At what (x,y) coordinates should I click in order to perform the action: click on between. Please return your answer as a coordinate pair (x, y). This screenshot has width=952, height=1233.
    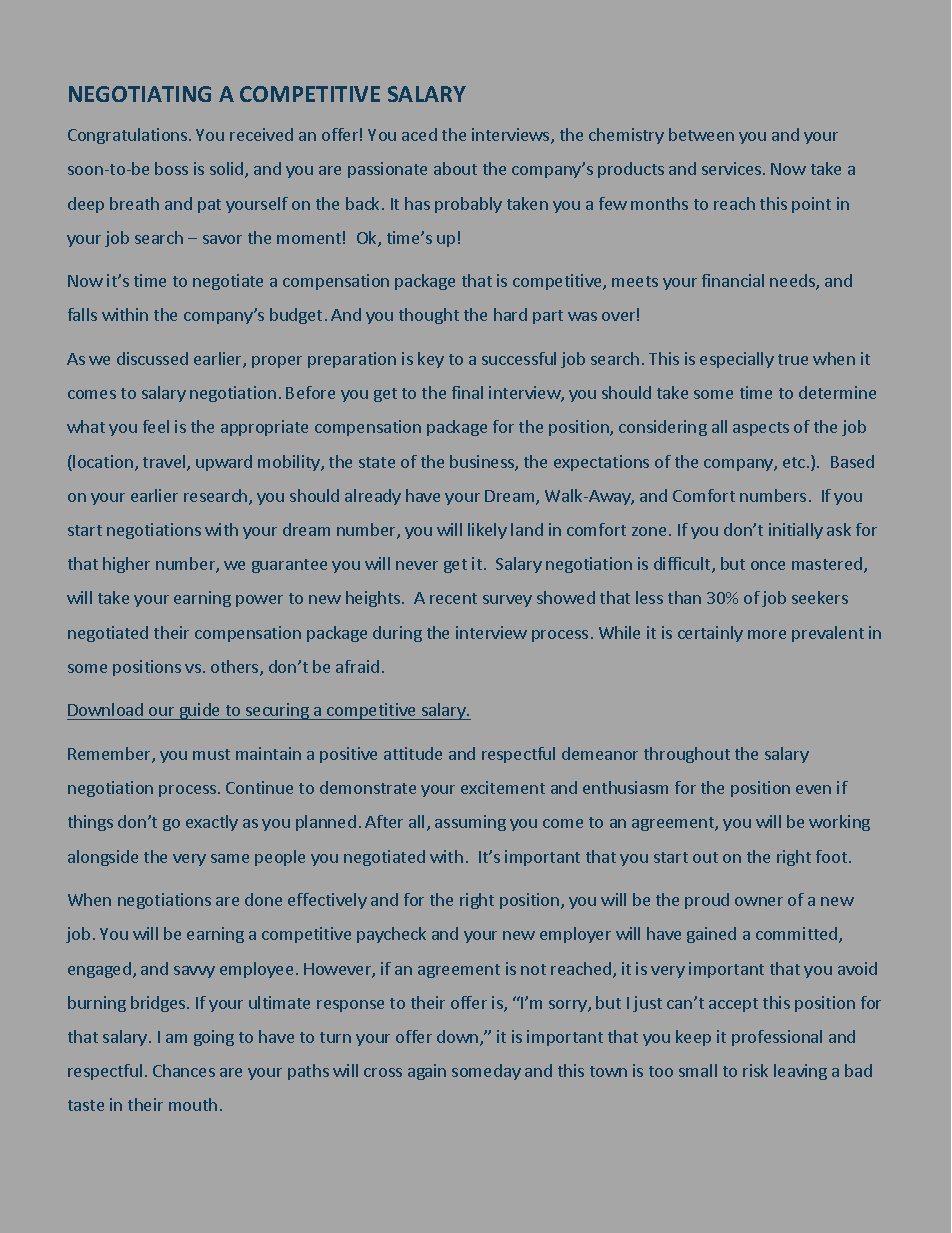
    Looking at the image, I should click on (701, 134).
